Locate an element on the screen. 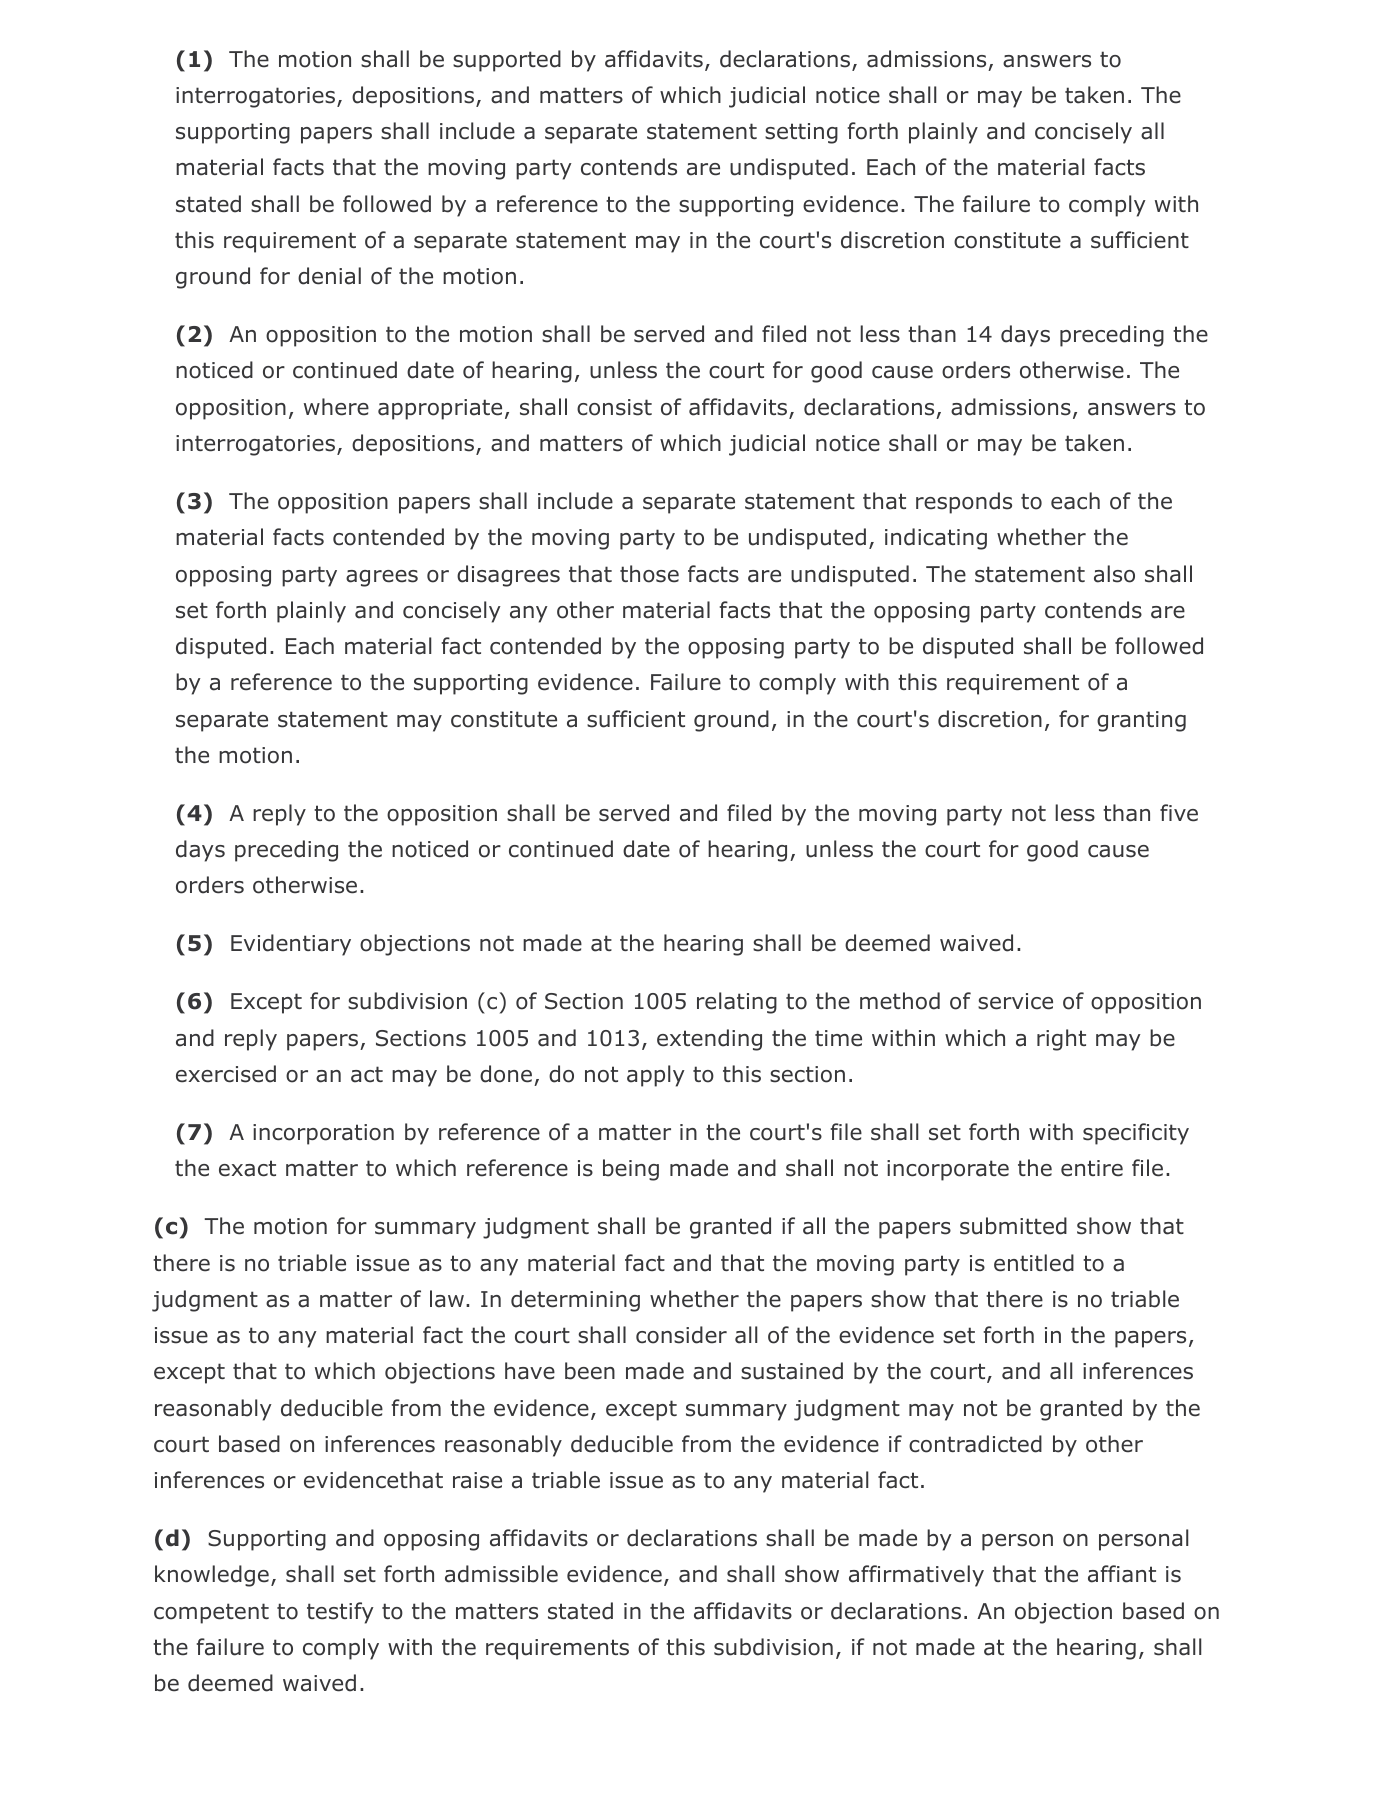 This screenshot has width=1387, height=1795. relating is located at coordinates (737, 1003).
